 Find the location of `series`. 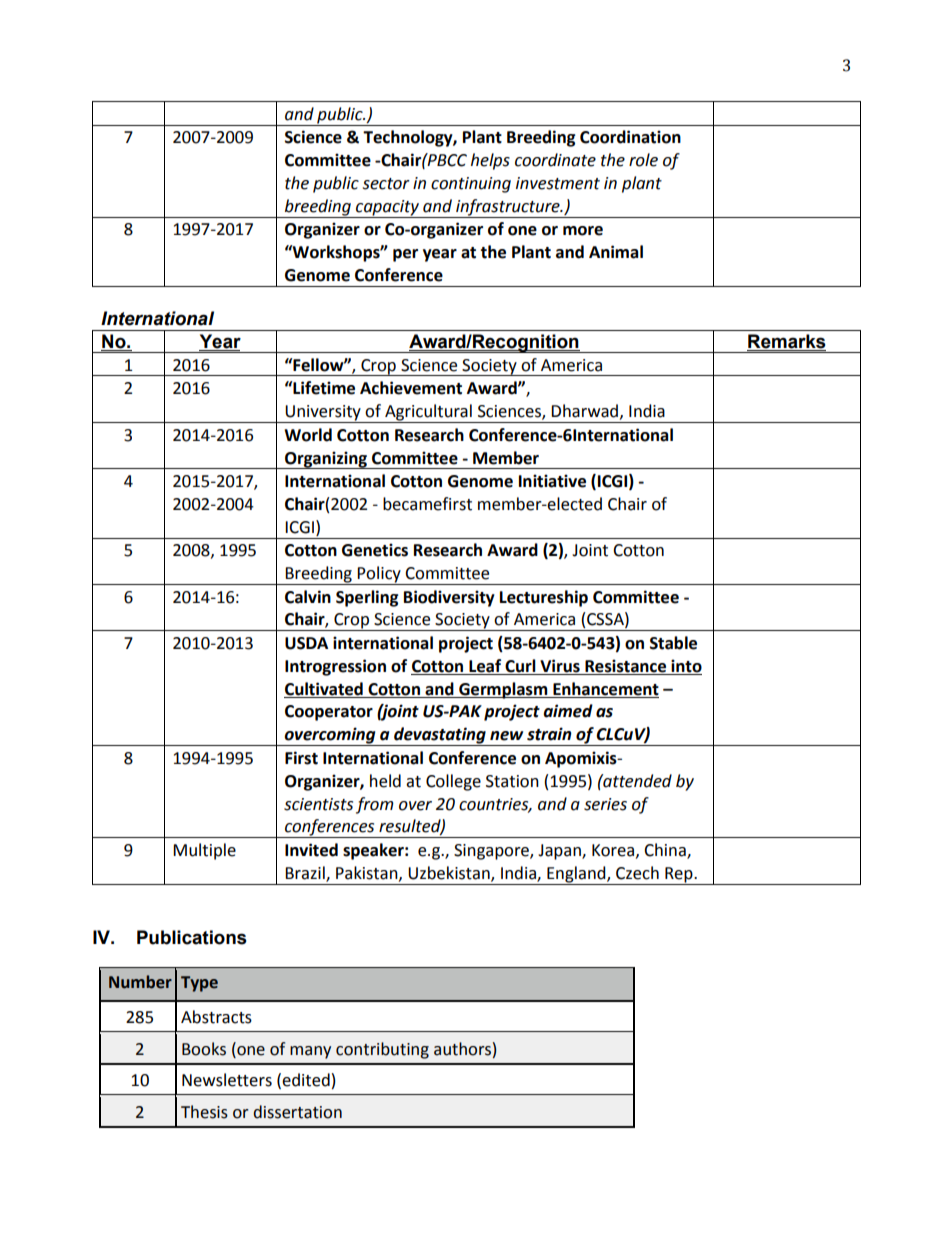

series is located at coordinates (605, 804).
